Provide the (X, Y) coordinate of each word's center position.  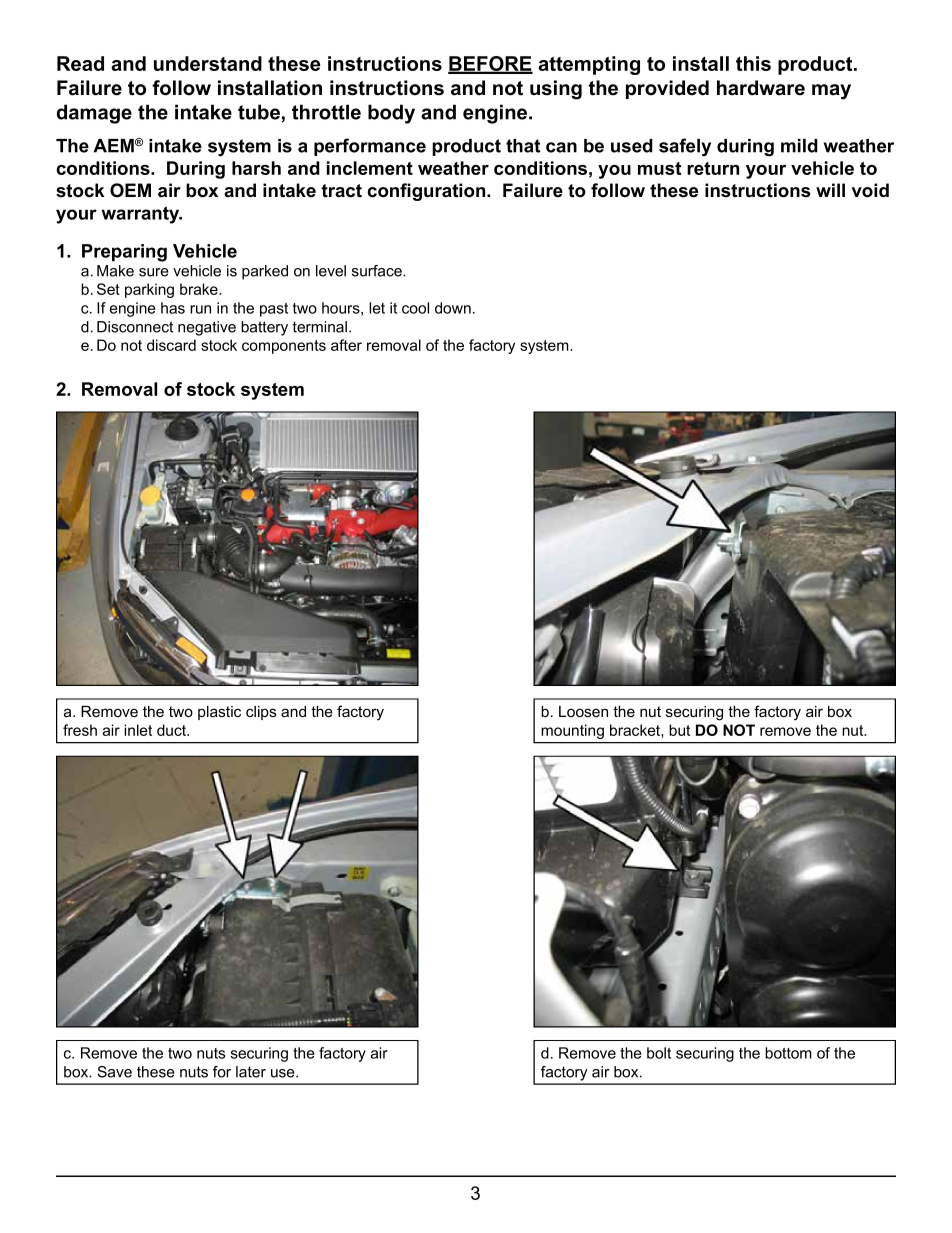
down (453, 308)
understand (208, 63)
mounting (573, 731)
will (830, 190)
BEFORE (490, 64)
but (679, 730)
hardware (761, 88)
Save (115, 1072)
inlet (138, 730)
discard (171, 345)
